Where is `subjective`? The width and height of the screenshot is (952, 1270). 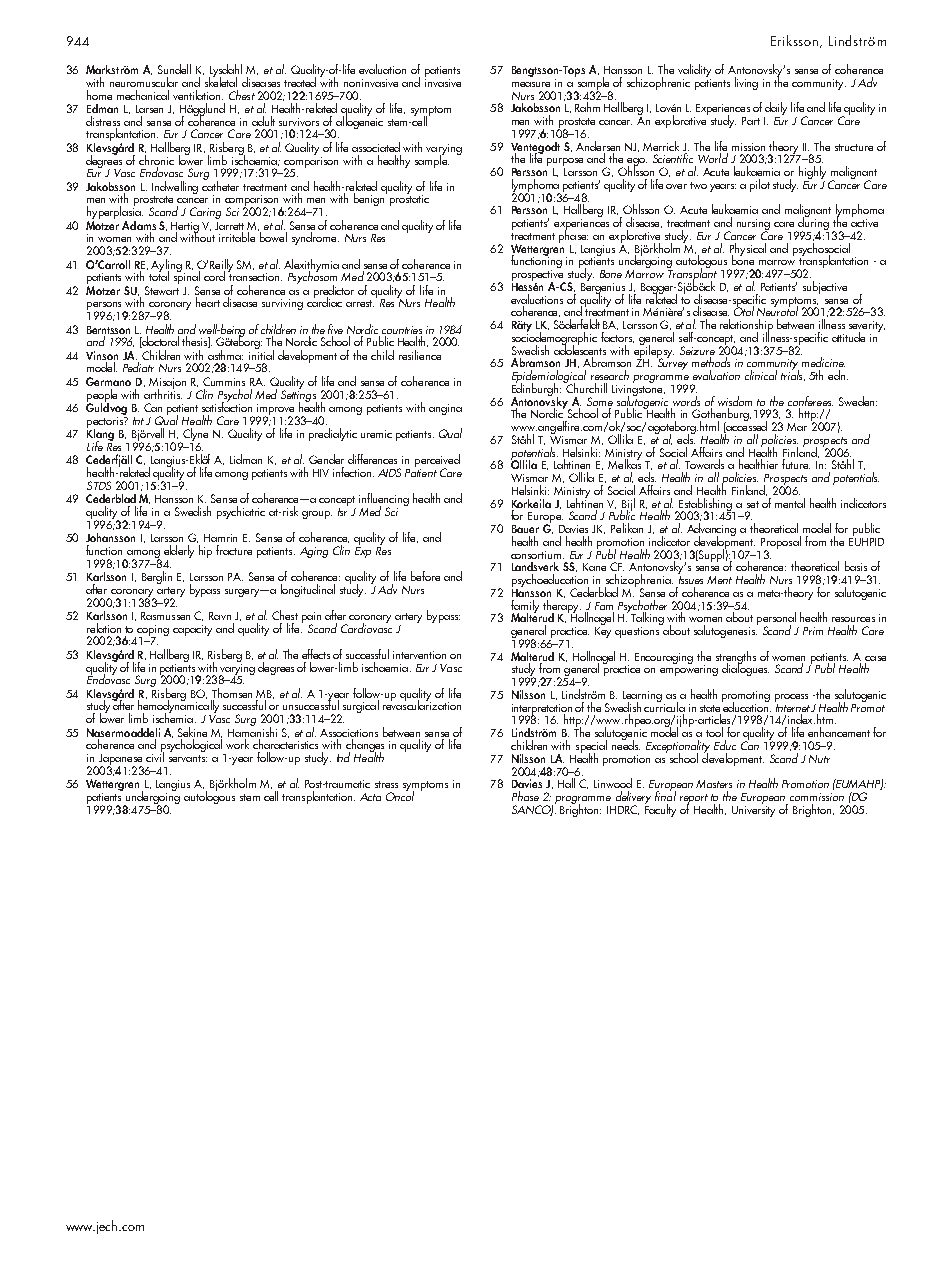 subjective is located at coordinates (825, 287).
